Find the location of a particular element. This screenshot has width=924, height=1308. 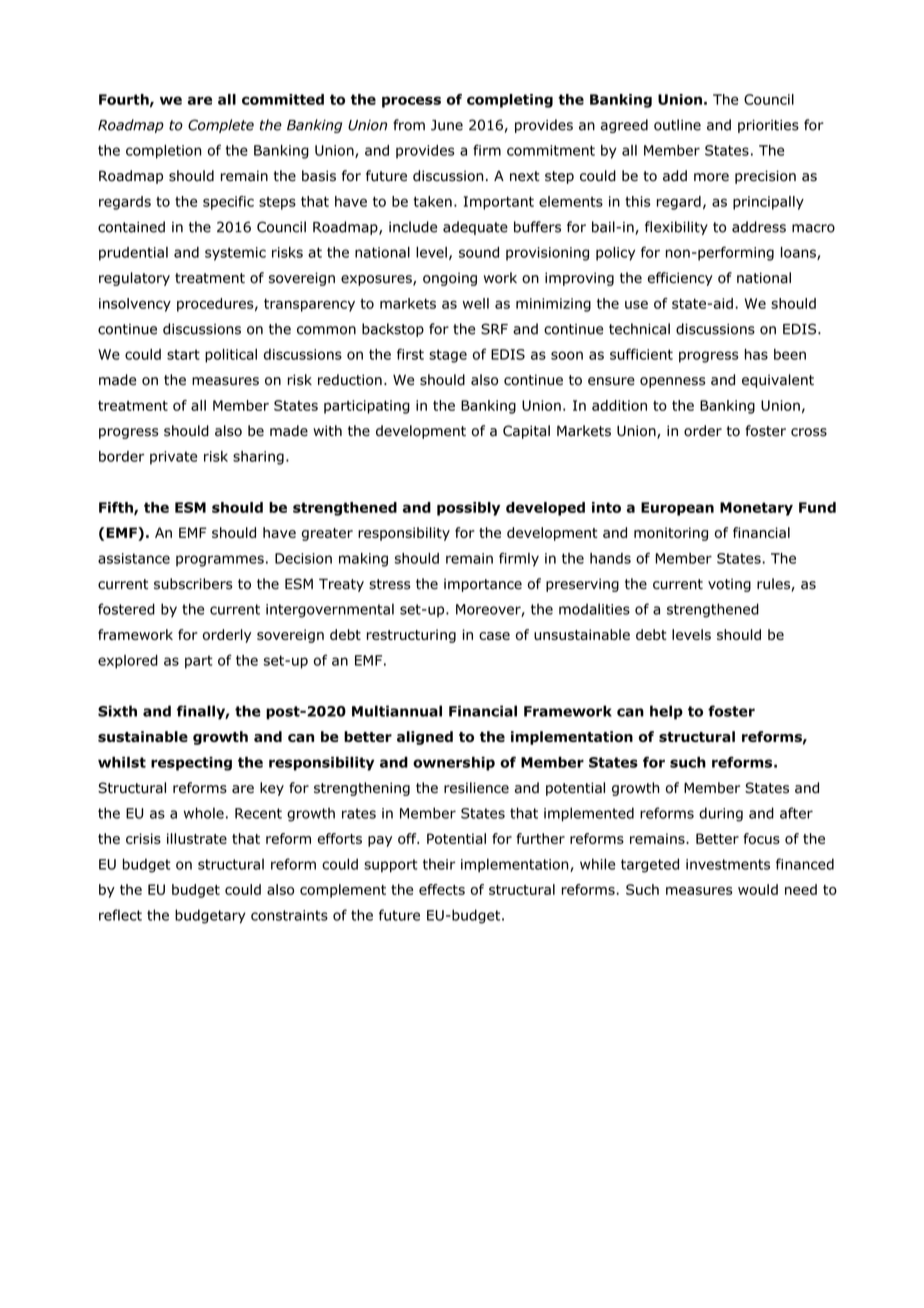

has is located at coordinates (756, 354).
